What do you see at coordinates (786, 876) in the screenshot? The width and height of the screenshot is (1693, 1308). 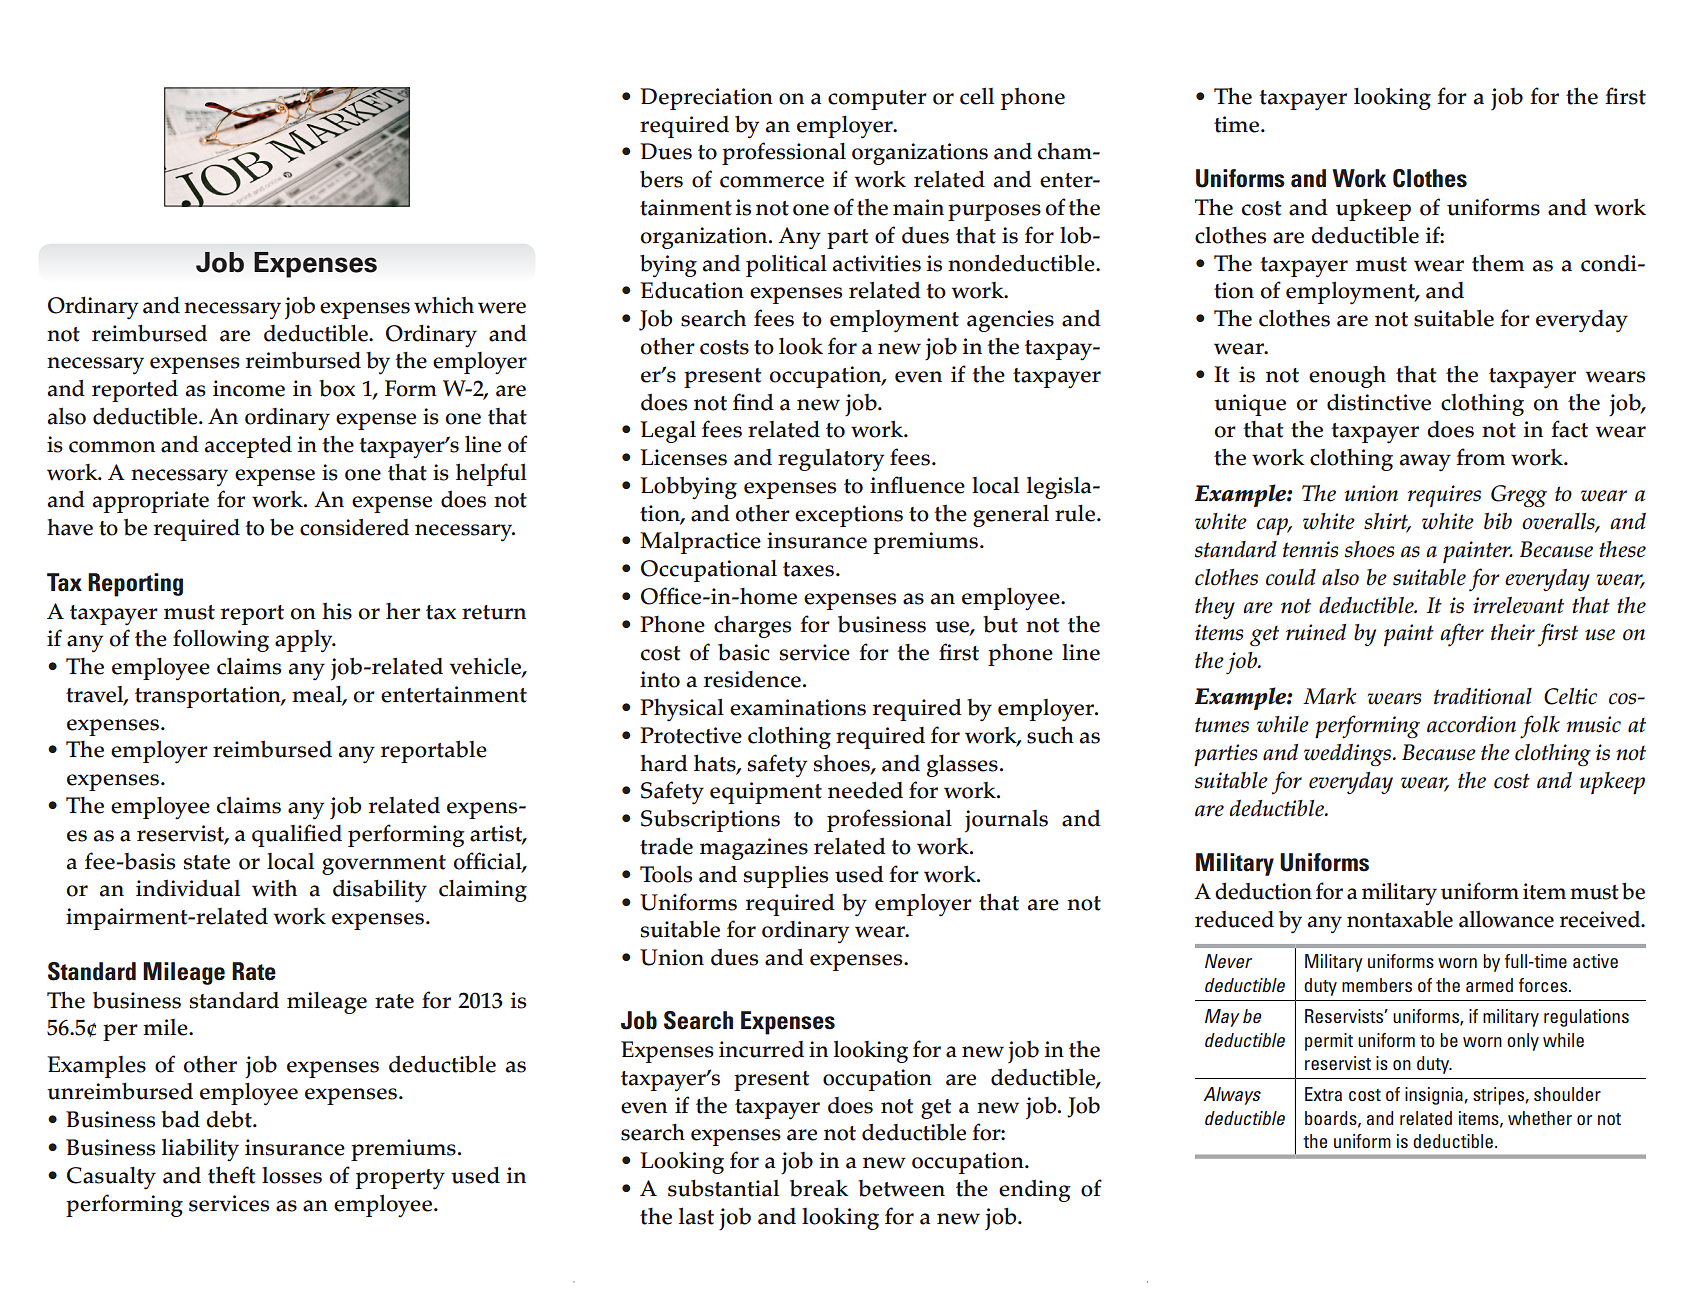 I see `supplies` at bounding box center [786, 876].
